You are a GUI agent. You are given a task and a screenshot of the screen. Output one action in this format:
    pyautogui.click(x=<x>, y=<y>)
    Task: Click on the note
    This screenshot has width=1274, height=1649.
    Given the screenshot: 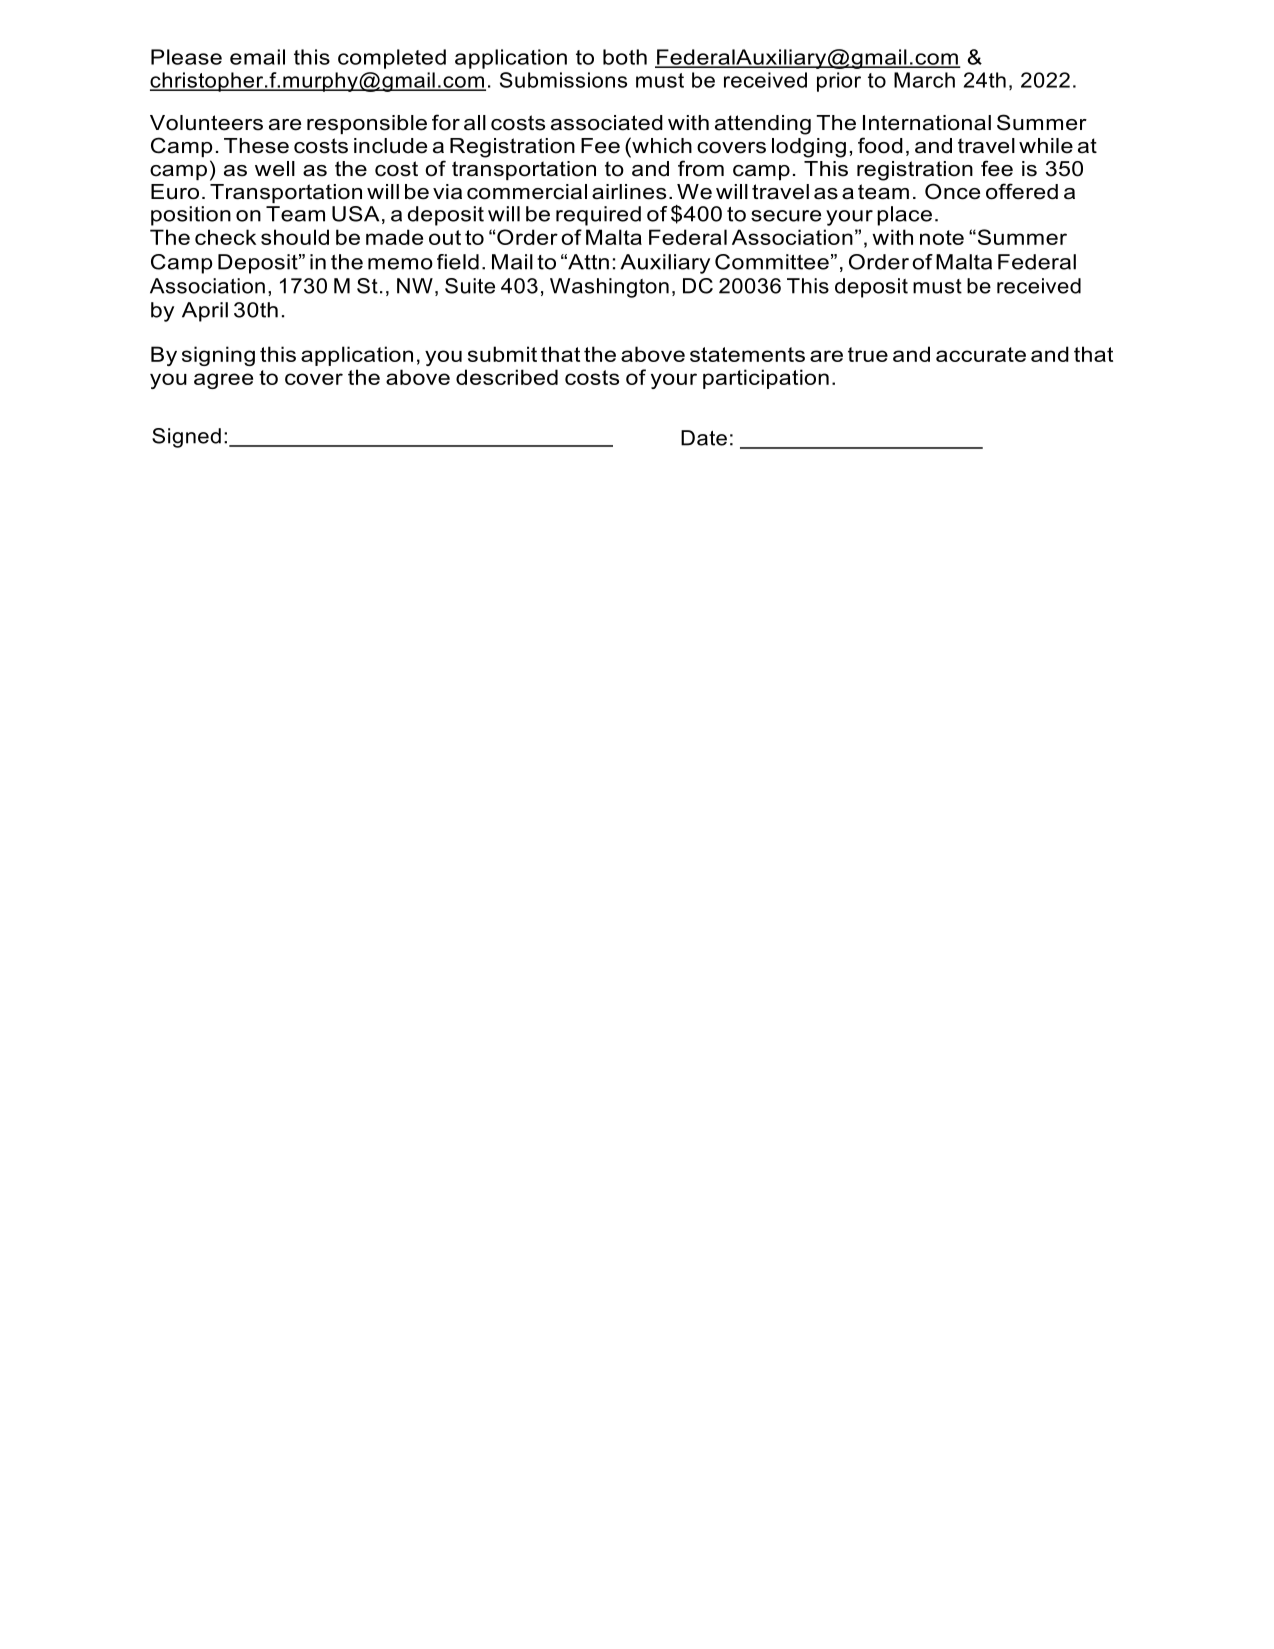 What is the action you would take?
    pyautogui.click(x=942, y=237)
